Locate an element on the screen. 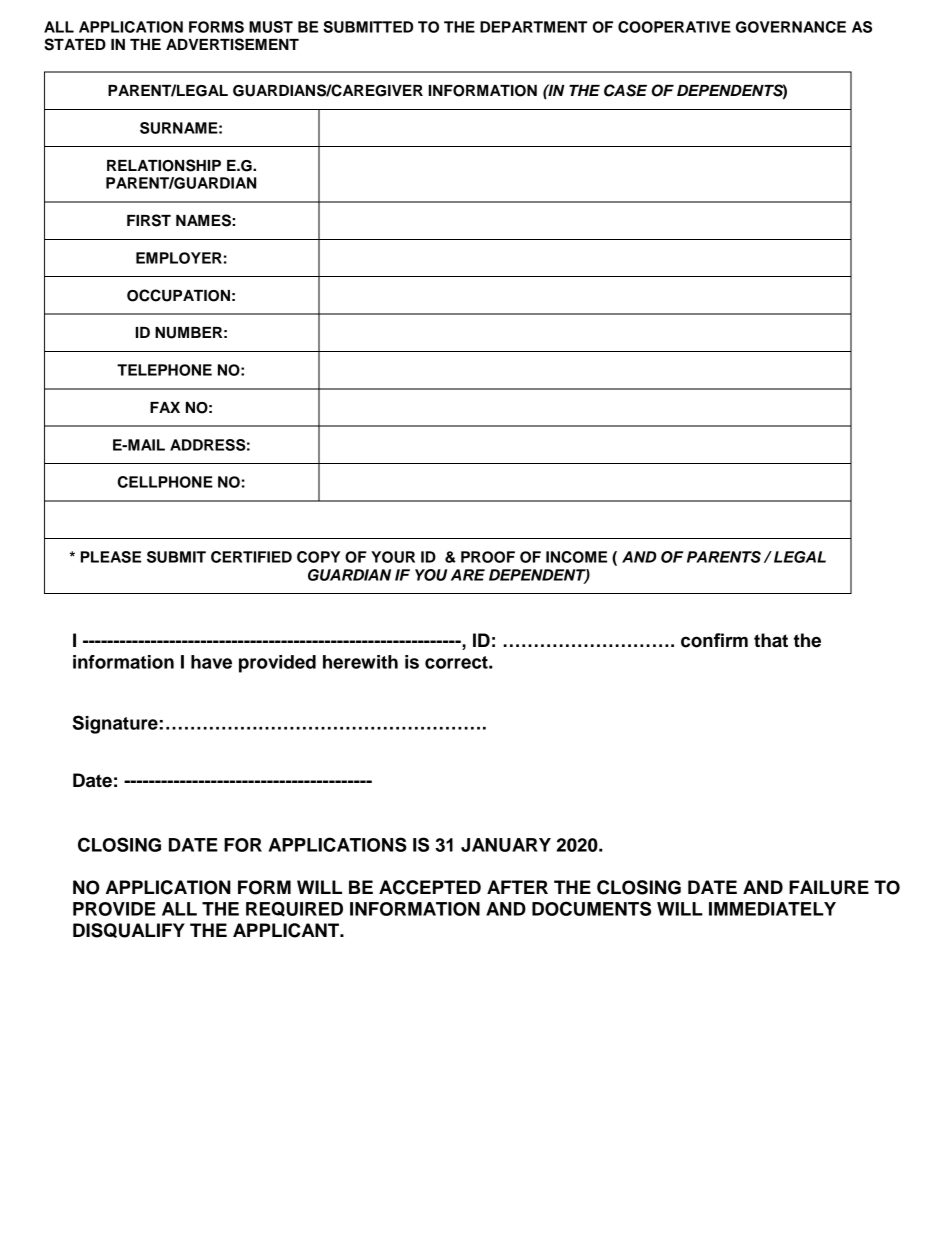 The width and height of the screenshot is (952, 1233). TELEPHONE is located at coordinates (164, 370).
